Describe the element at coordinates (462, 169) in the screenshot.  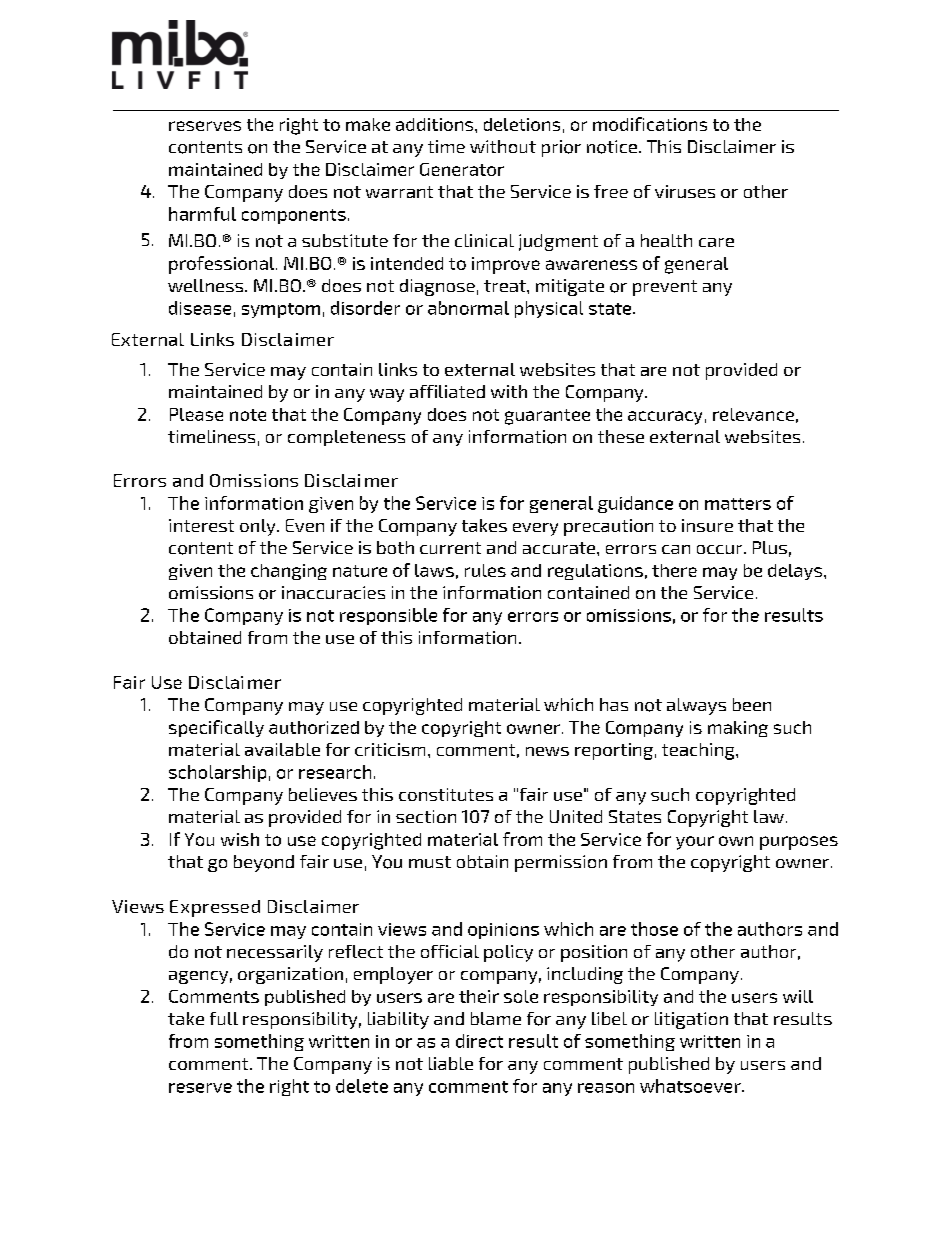
I see `Generator` at that location.
